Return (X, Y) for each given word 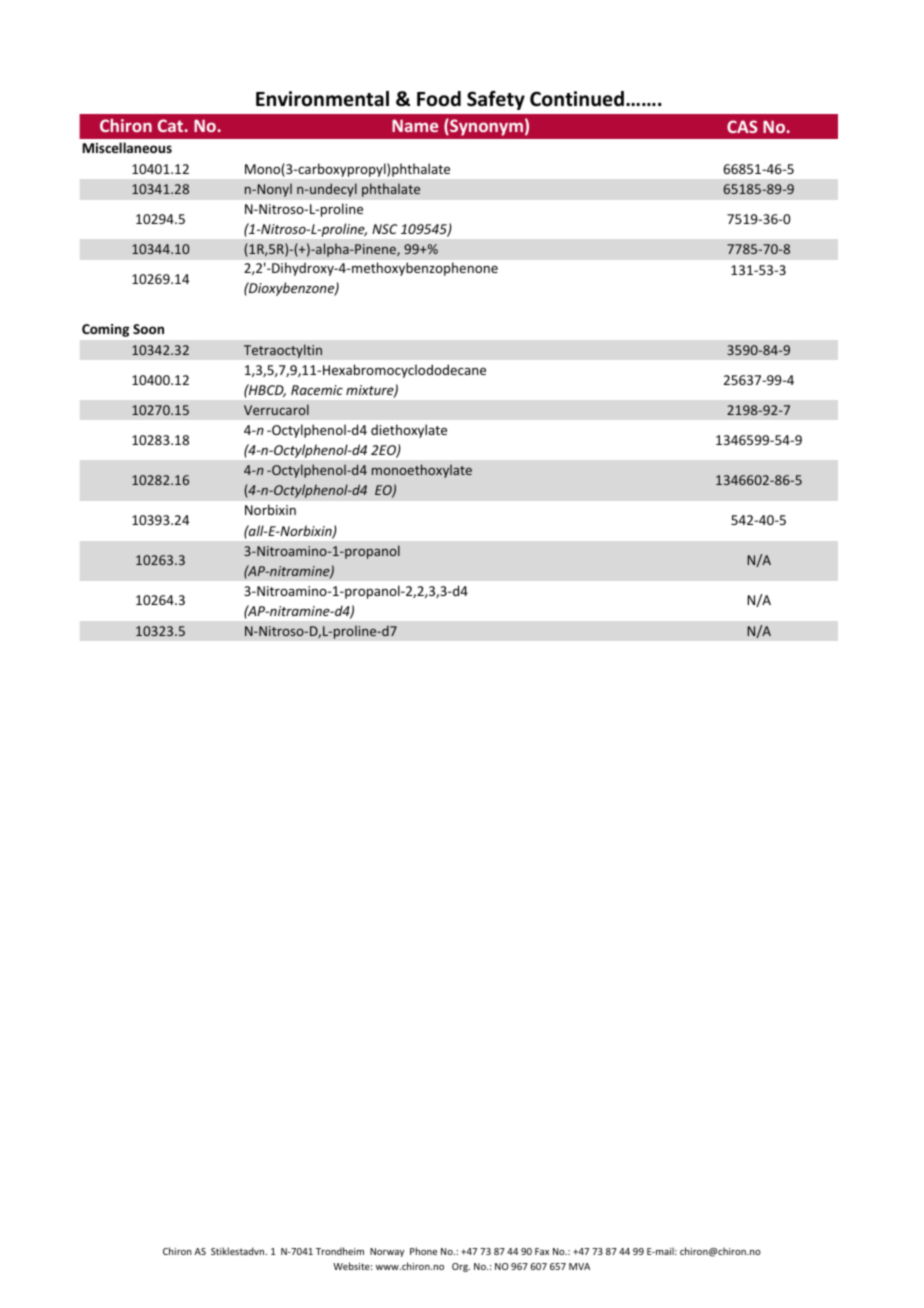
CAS (742, 126)
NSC (385, 229)
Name (415, 125)
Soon (148, 329)
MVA (579, 1266)
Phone (423, 1251)
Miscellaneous (127, 147)
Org (461, 1267)
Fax (542, 1251)
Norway (387, 1252)
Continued (577, 99)
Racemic (317, 390)
